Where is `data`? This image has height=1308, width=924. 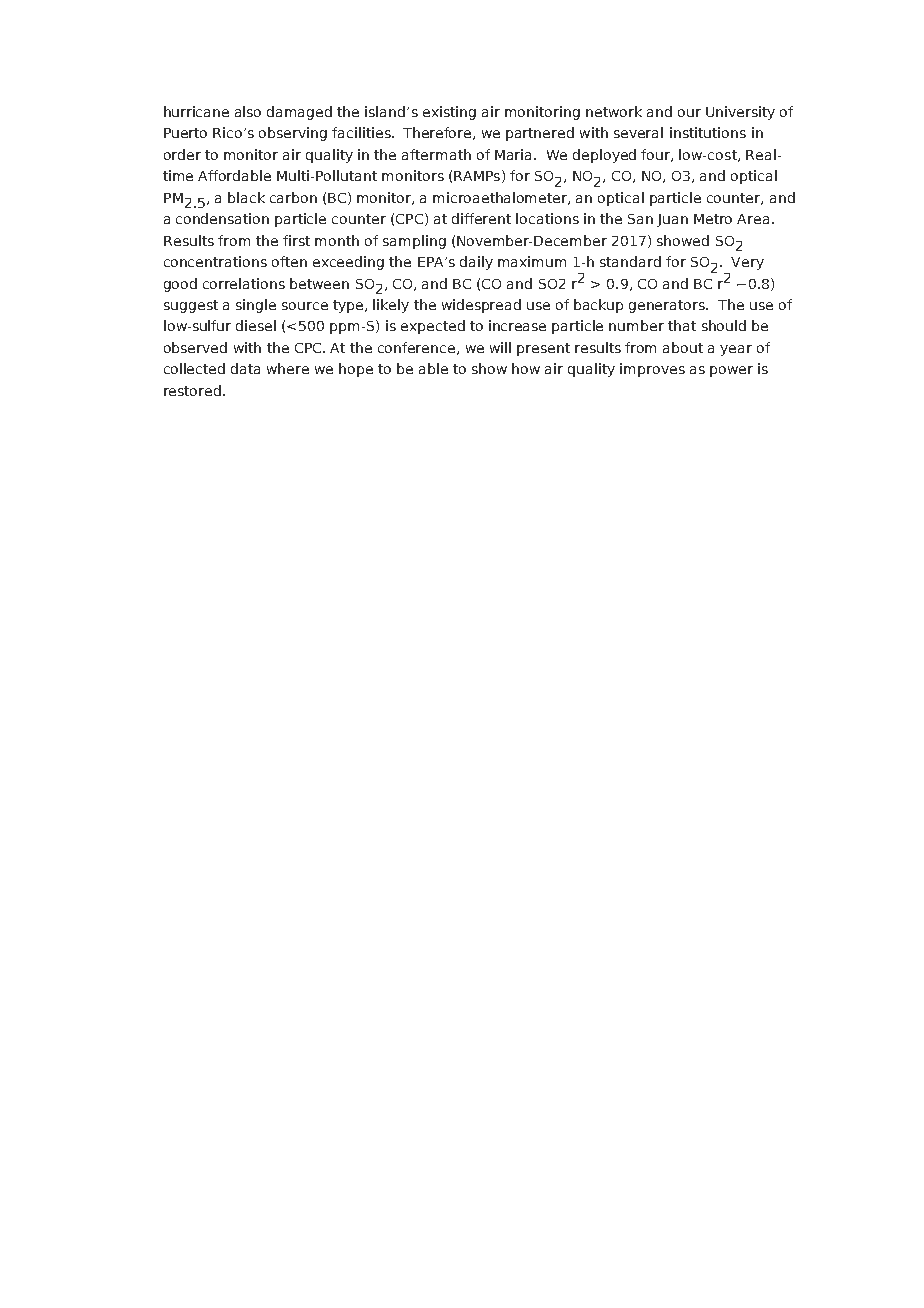 data is located at coordinates (245, 368).
